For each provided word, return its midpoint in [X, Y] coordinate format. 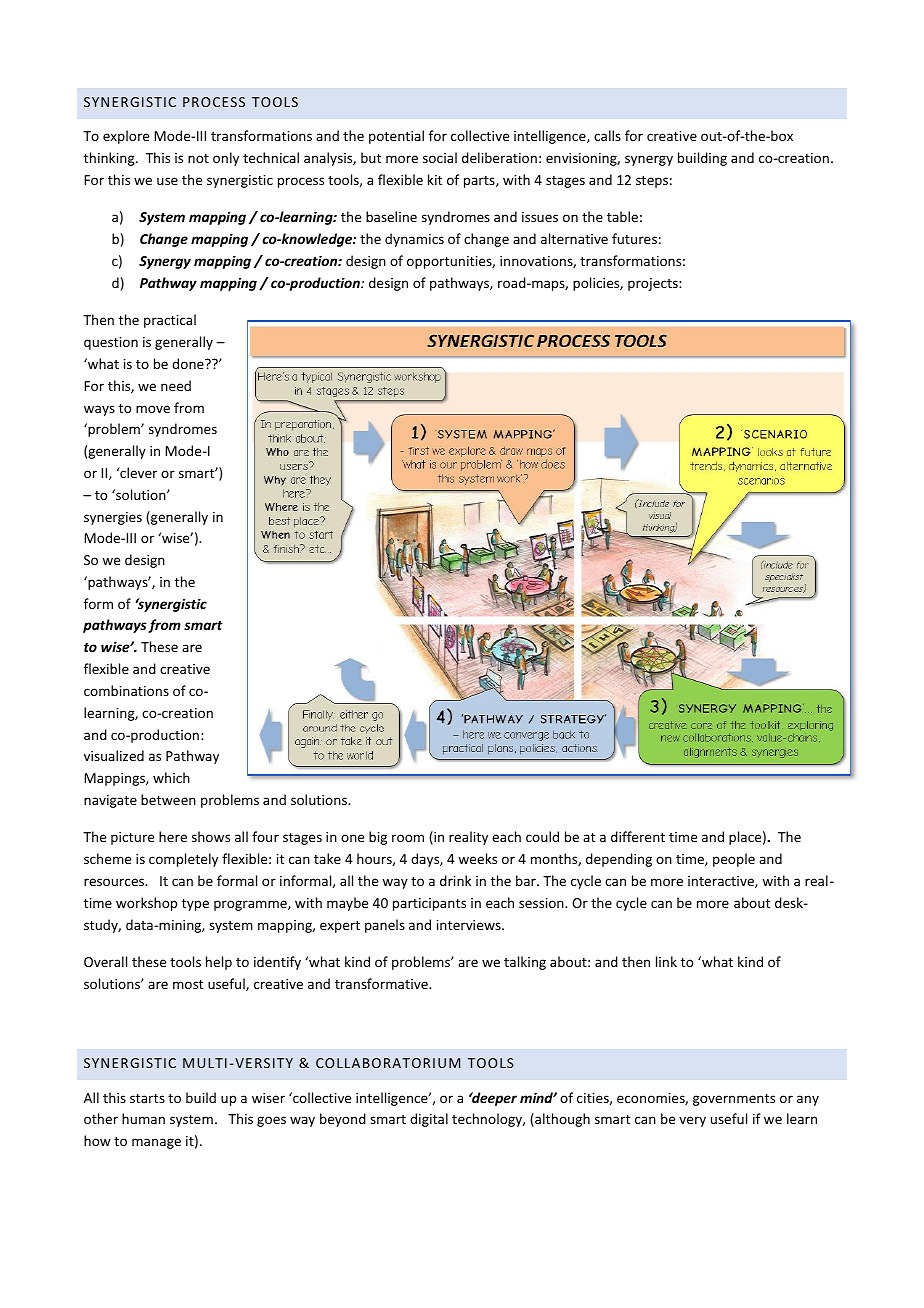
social [440, 157]
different [638, 836]
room [408, 838]
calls [607, 135]
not [198, 158]
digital [429, 1120]
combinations [126, 690]
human [143, 1118]
